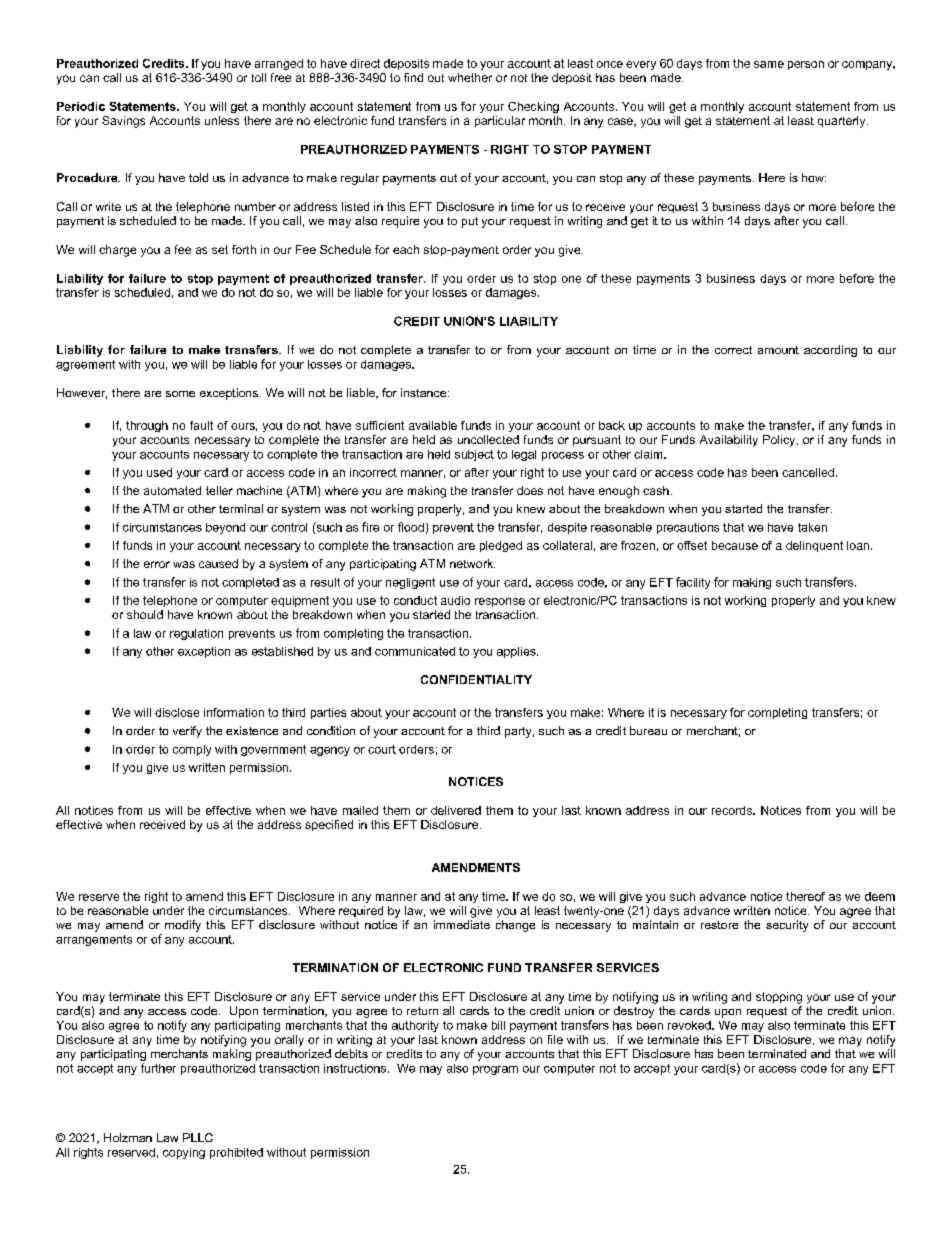 The height and width of the screenshot is (1233, 952). What do you see at coordinates (690, 1025) in the screenshot?
I see `revoked` at bounding box center [690, 1025].
